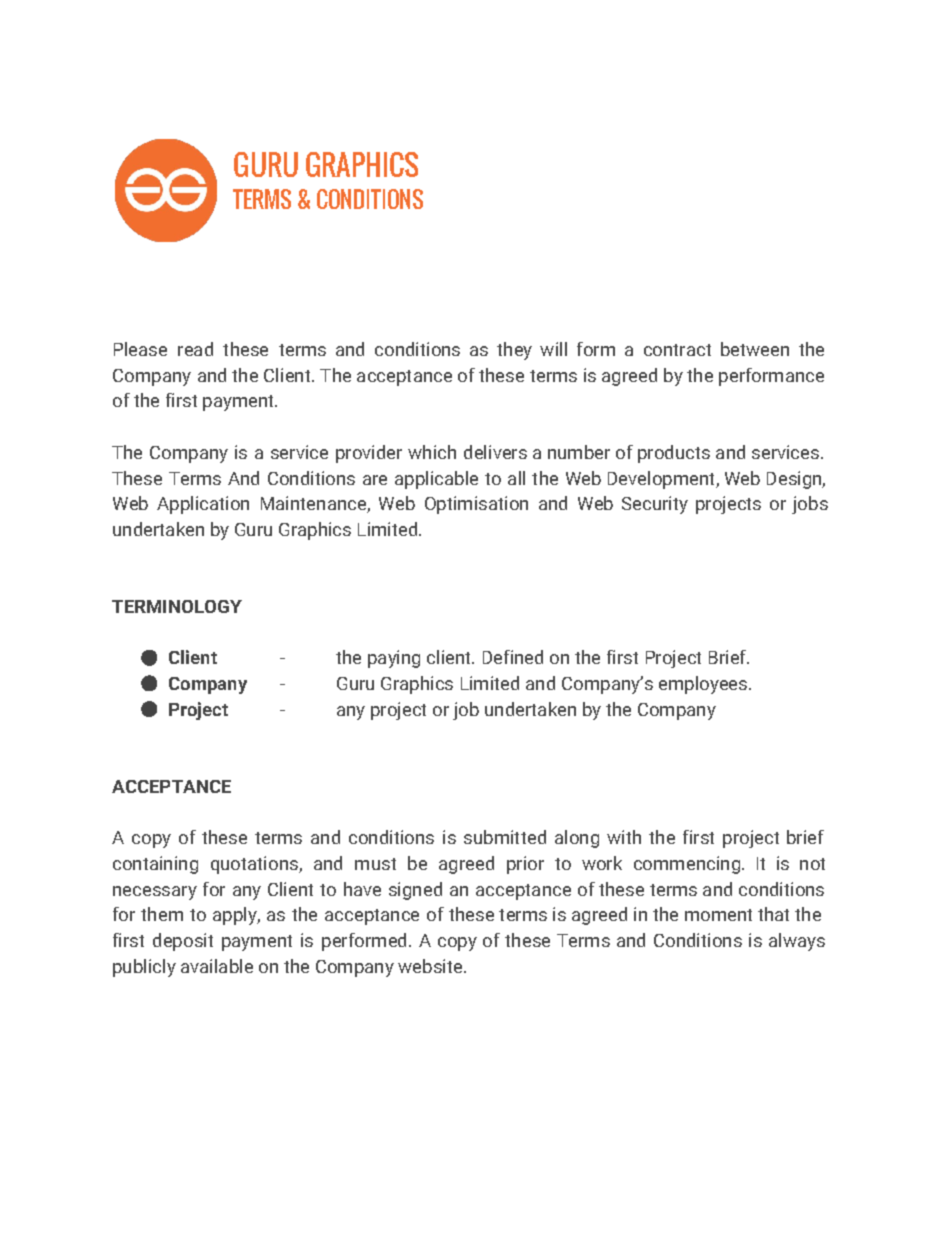  Describe the element at coordinates (703, 685) in the page. I see `employees` at that location.
